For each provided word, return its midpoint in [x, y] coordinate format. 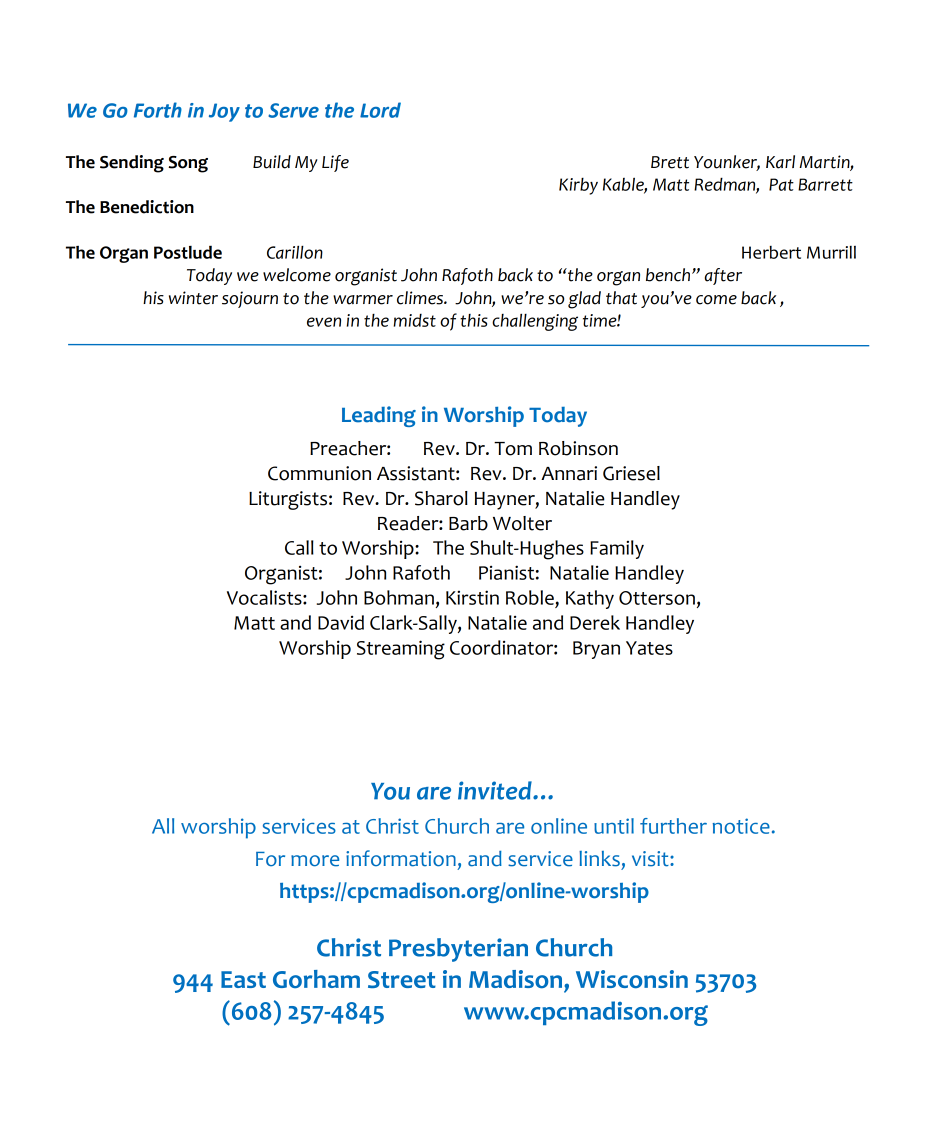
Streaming [401, 650]
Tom [513, 449]
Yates [649, 648]
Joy [224, 112]
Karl [780, 162]
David [341, 622]
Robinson [578, 448]
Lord [380, 110]
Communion [319, 473]
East [243, 979]
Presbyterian [458, 950]
